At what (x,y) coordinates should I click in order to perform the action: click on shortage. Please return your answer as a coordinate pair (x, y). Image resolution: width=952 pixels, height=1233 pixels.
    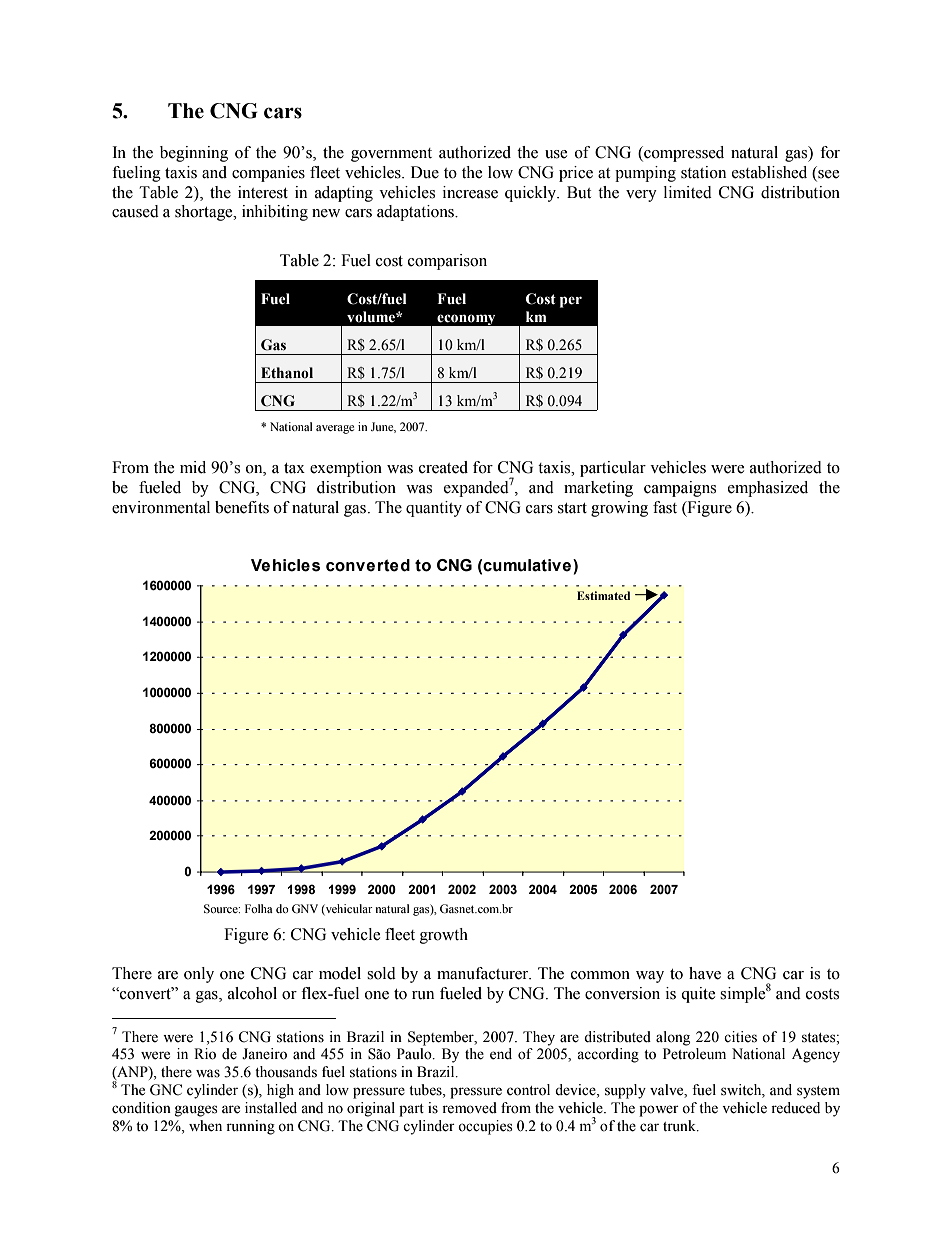
    Looking at the image, I should click on (205, 213).
